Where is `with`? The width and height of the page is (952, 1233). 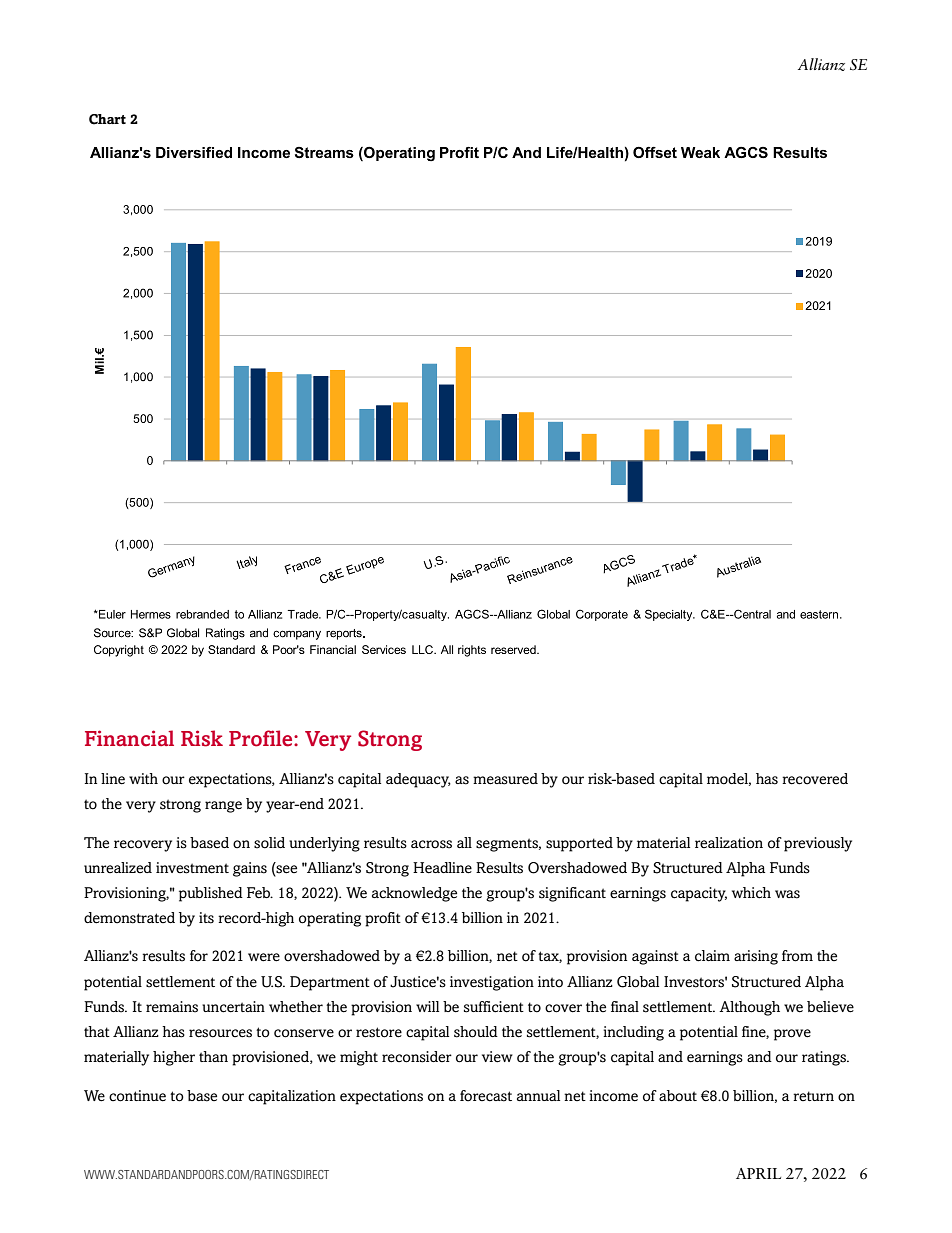 with is located at coordinates (143, 778).
